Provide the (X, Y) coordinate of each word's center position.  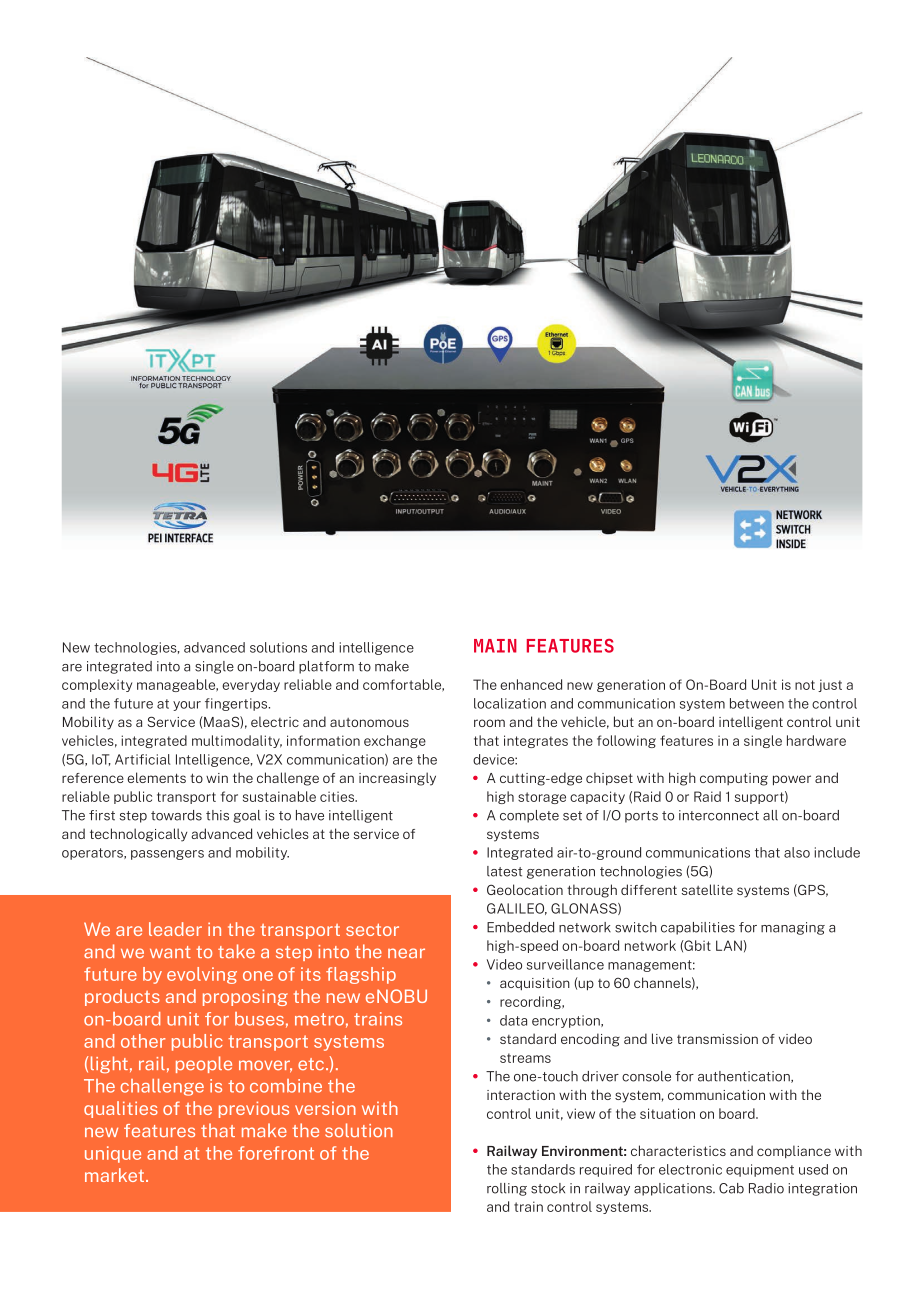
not (805, 685)
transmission (717, 1039)
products (122, 997)
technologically (138, 835)
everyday (251, 685)
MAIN (495, 646)
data (513, 1020)
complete (529, 816)
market (116, 1175)
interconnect (719, 815)
